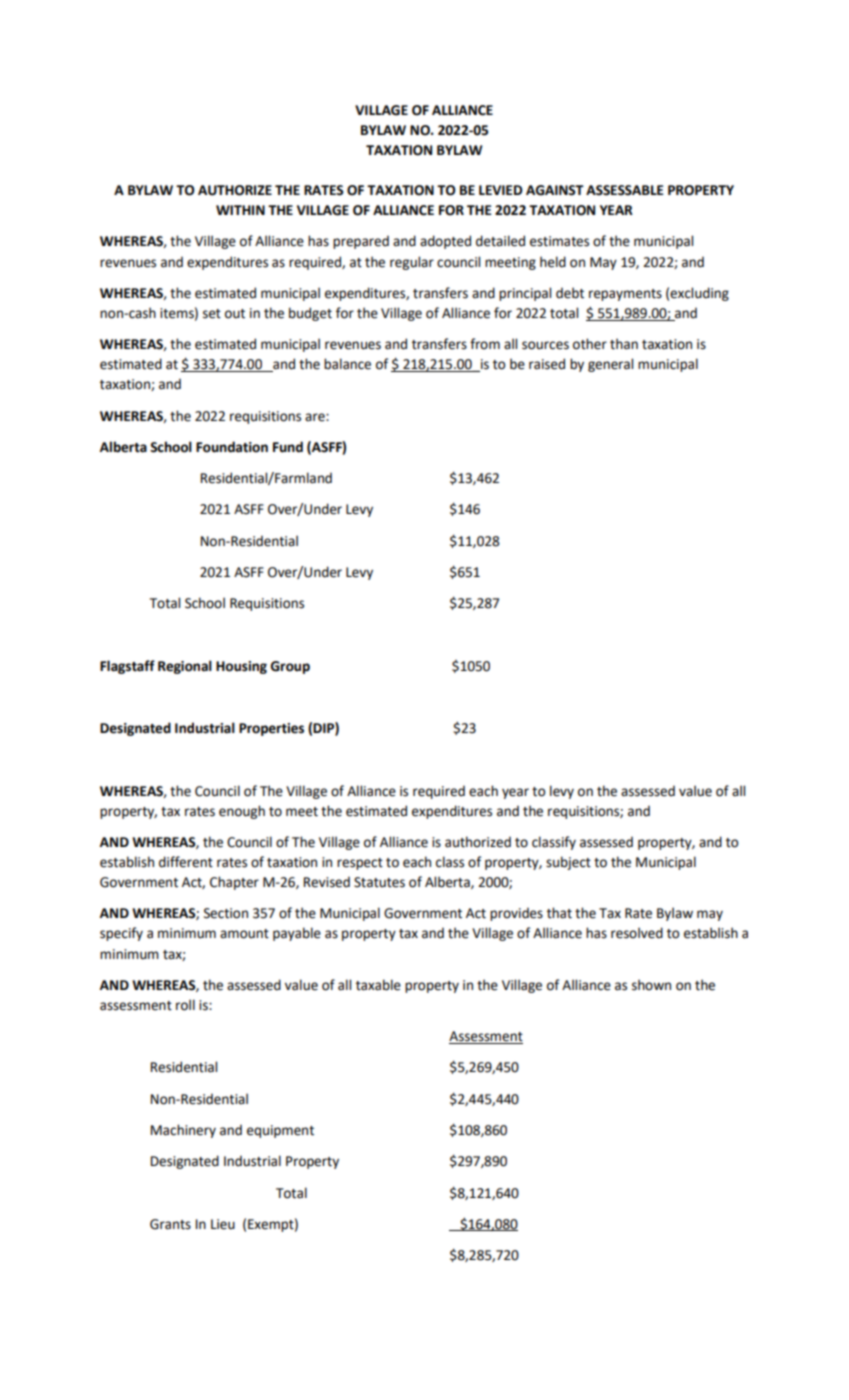 This document has width=849, height=1400. Describe the element at coordinates (361, 242) in the document. I see `prepared` at that location.
